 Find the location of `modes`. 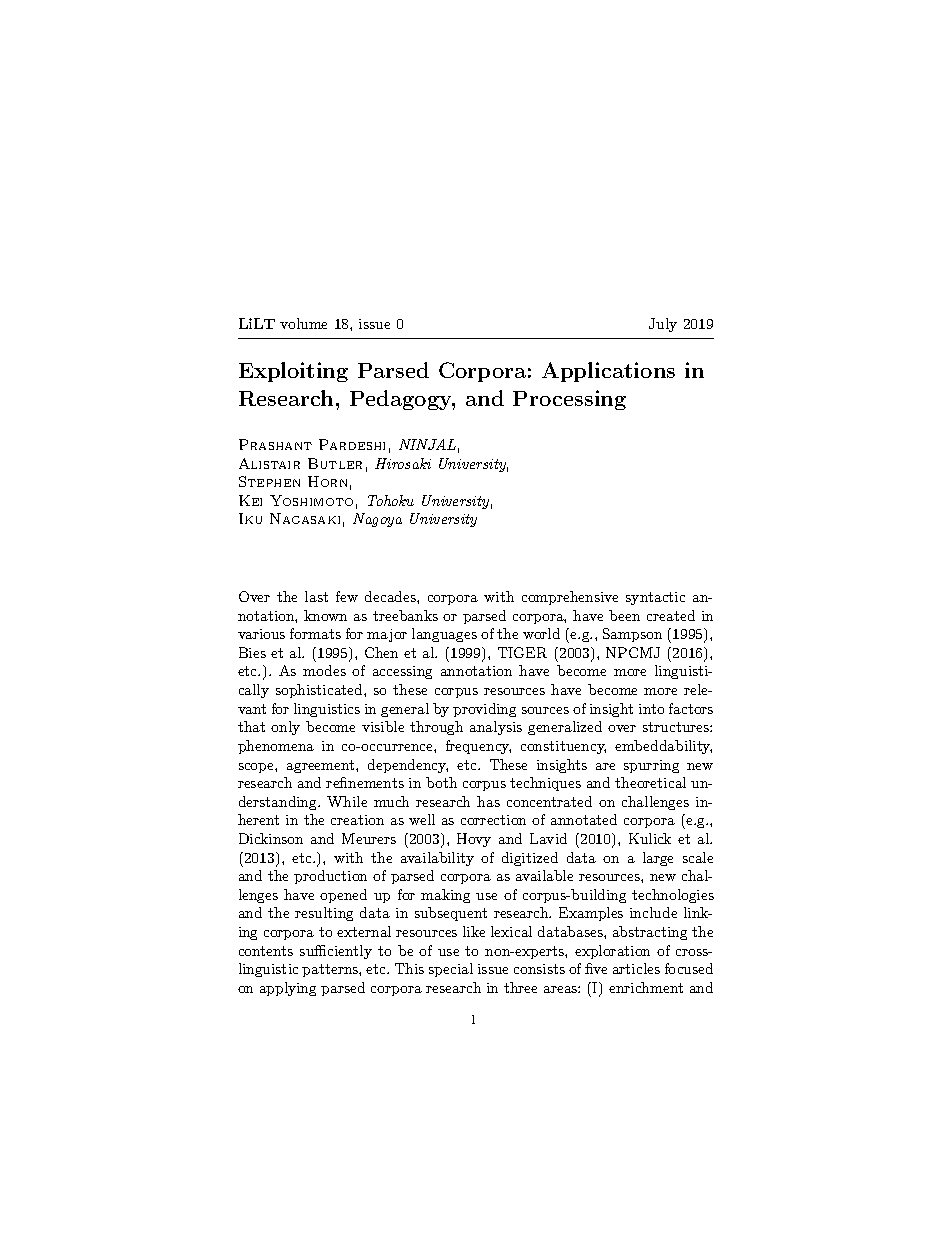

modes is located at coordinates (324, 670).
